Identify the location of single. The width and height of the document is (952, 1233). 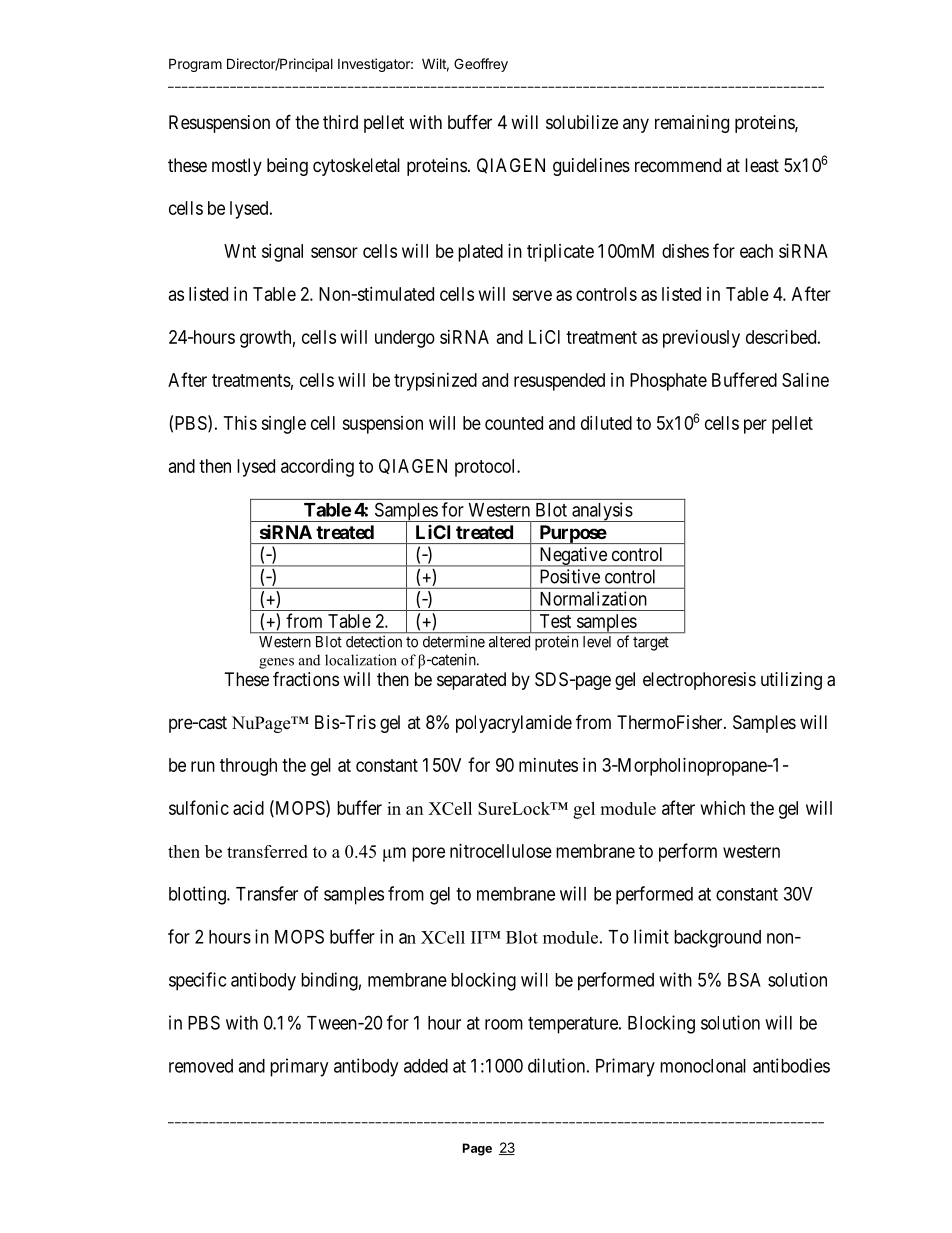
(283, 425).
